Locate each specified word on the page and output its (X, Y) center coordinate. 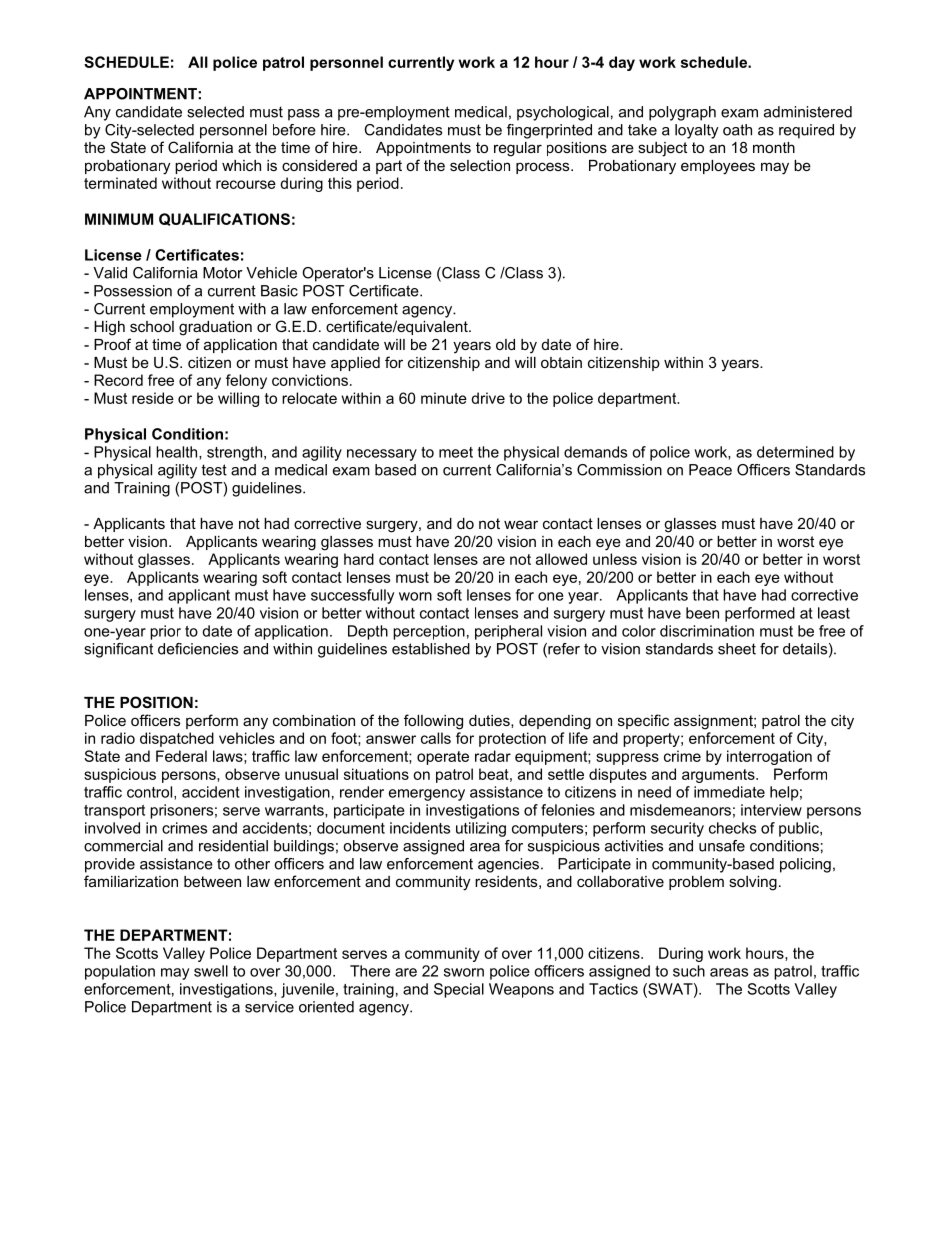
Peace (710, 470)
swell (211, 971)
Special (459, 990)
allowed (561, 559)
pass (304, 115)
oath (737, 130)
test (214, 470)
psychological (563, 113)
